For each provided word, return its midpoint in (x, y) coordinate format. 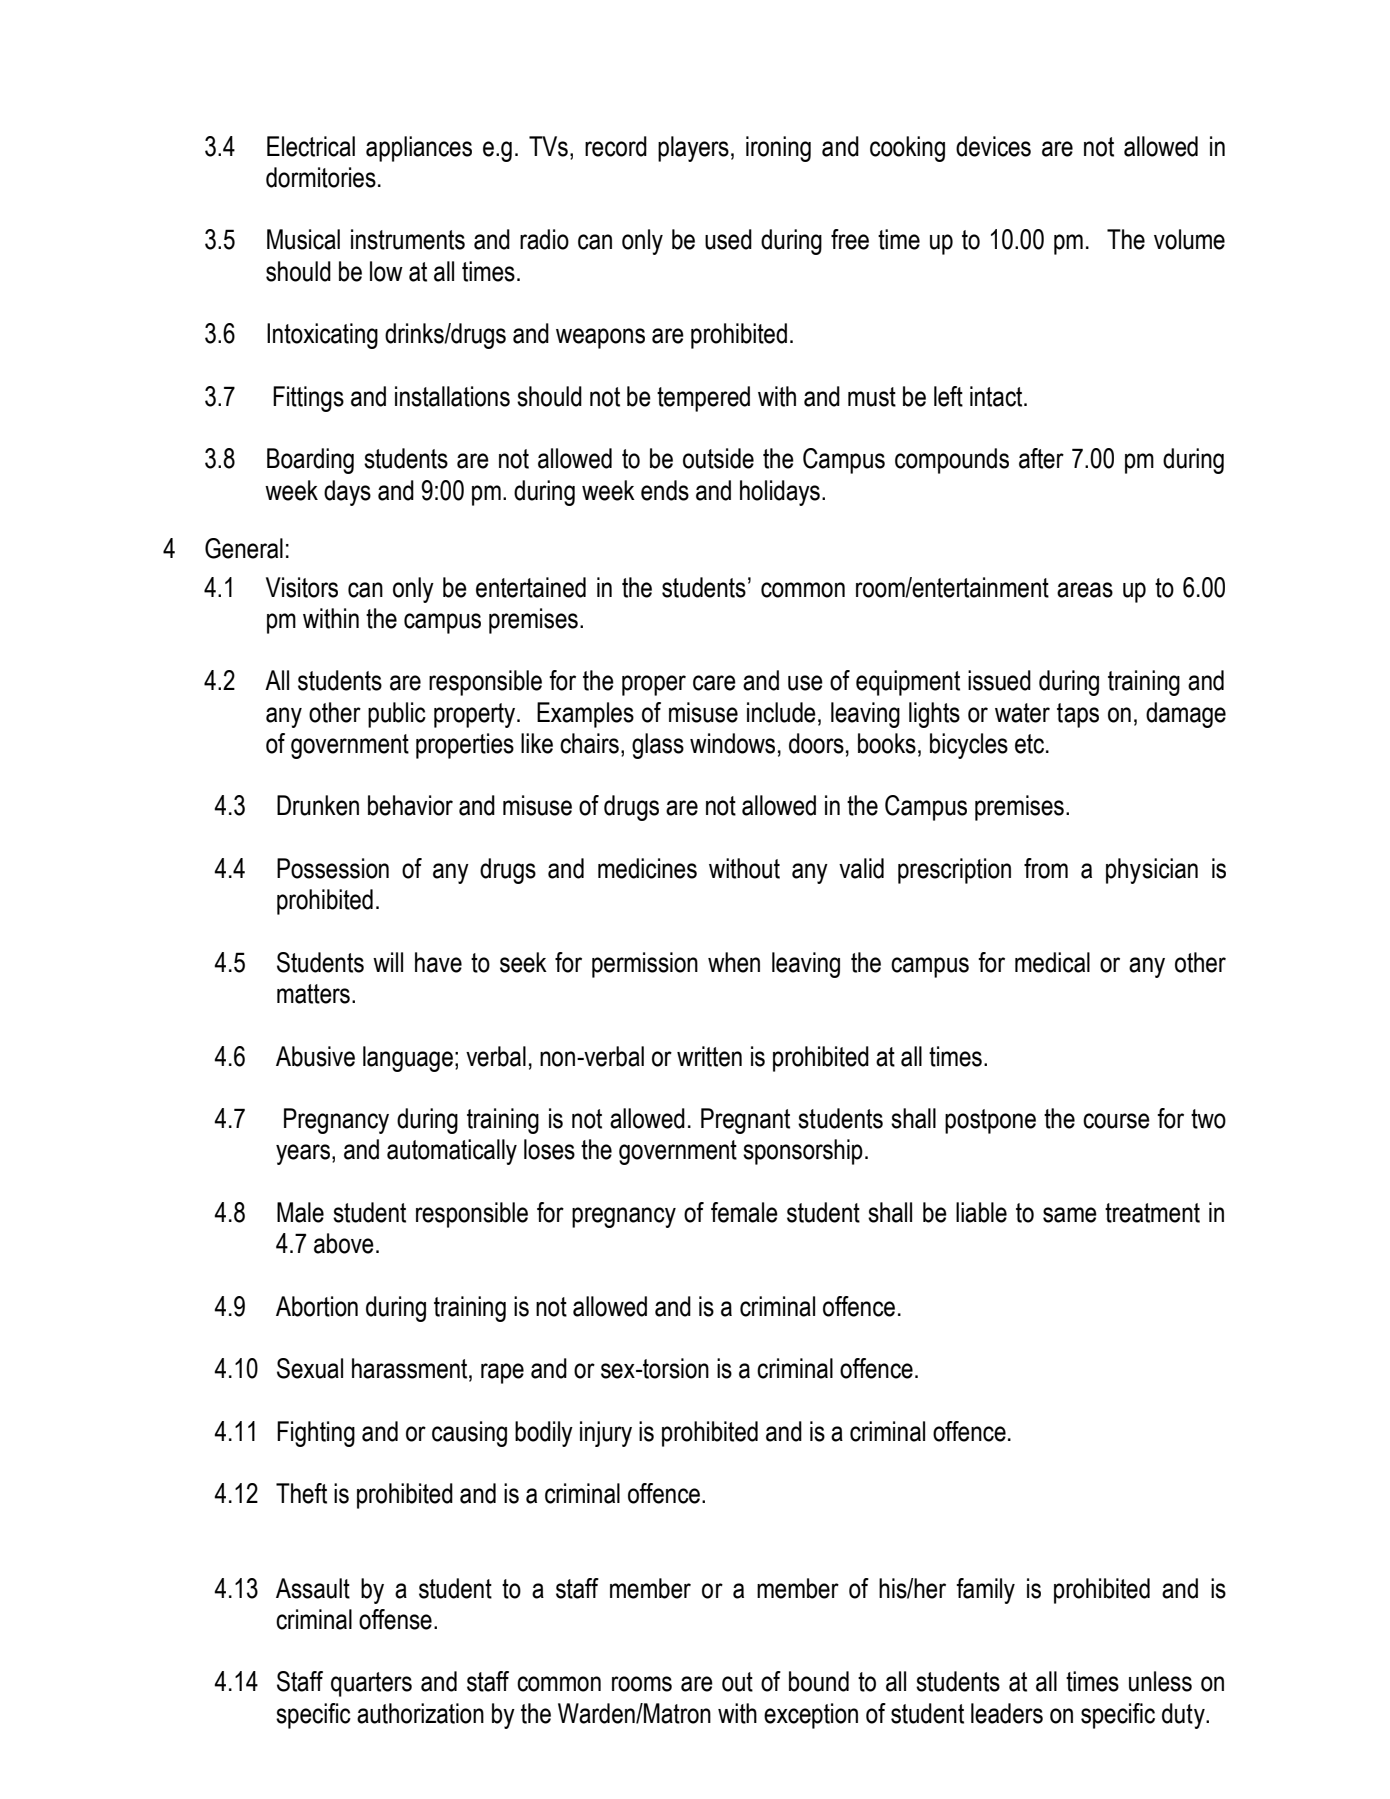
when (734, 962)
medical (1052, 962)
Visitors (302, 587)
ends (665, 490)
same (1070, 1215)
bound (819, 1681)
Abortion (317, 1306)
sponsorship (803, 1152)
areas (1085, 590)
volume (1189, 239)
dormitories (321, 177)
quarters (371, 1684)
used (728, 239)
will (388, 962)
